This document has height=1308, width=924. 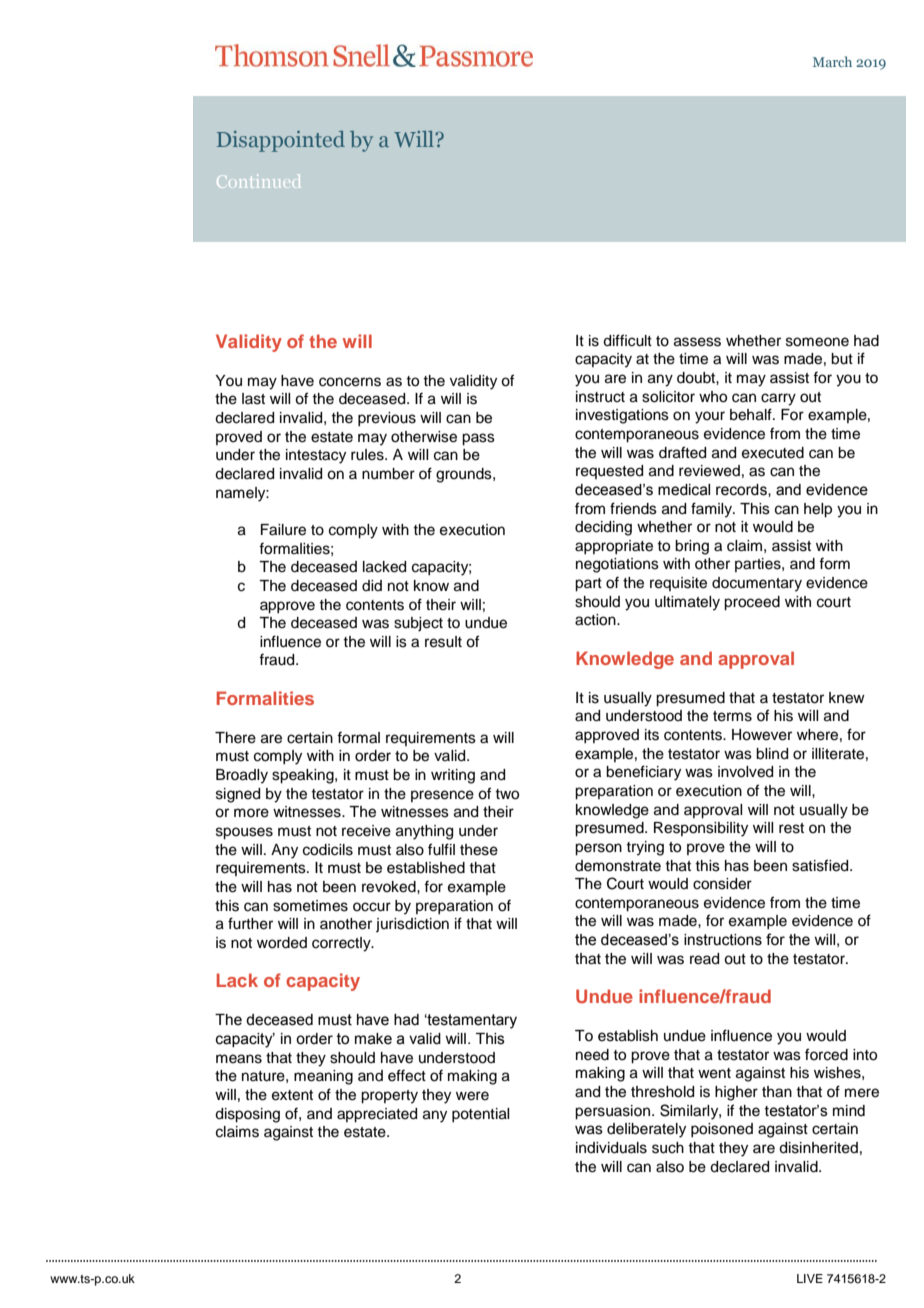 What do you see at coordinates (611, 1148) in the document?
I see `individuals` at bounding box center [611, 1148].
